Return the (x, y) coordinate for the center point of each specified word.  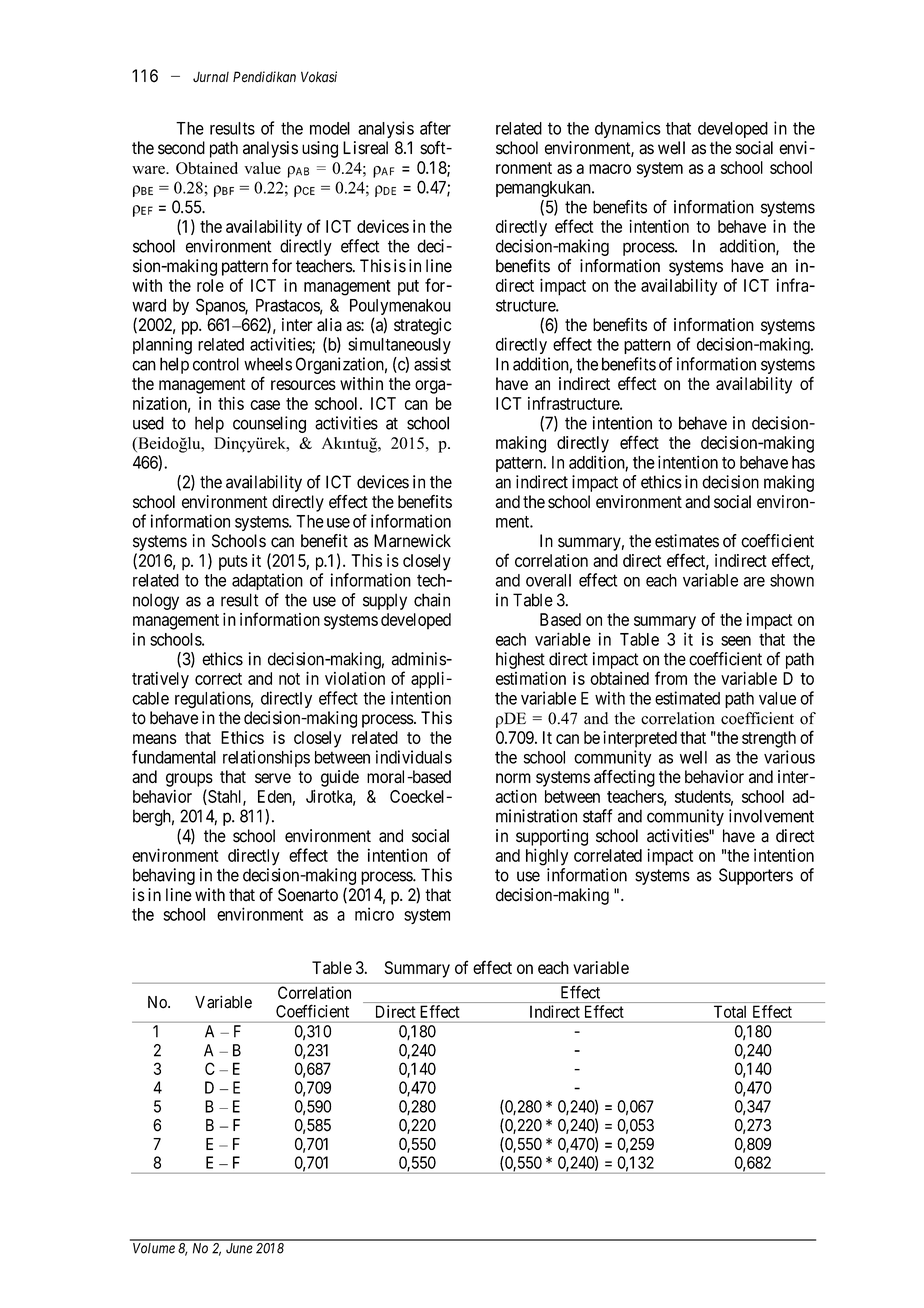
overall (548, 580)
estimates (687, 541)
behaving (164, 876)
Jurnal (211, 77)
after (435, 128)
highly (547, 857)
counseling (269, 424)
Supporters (756, 876)
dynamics (628, 129)
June (239, 1248)
